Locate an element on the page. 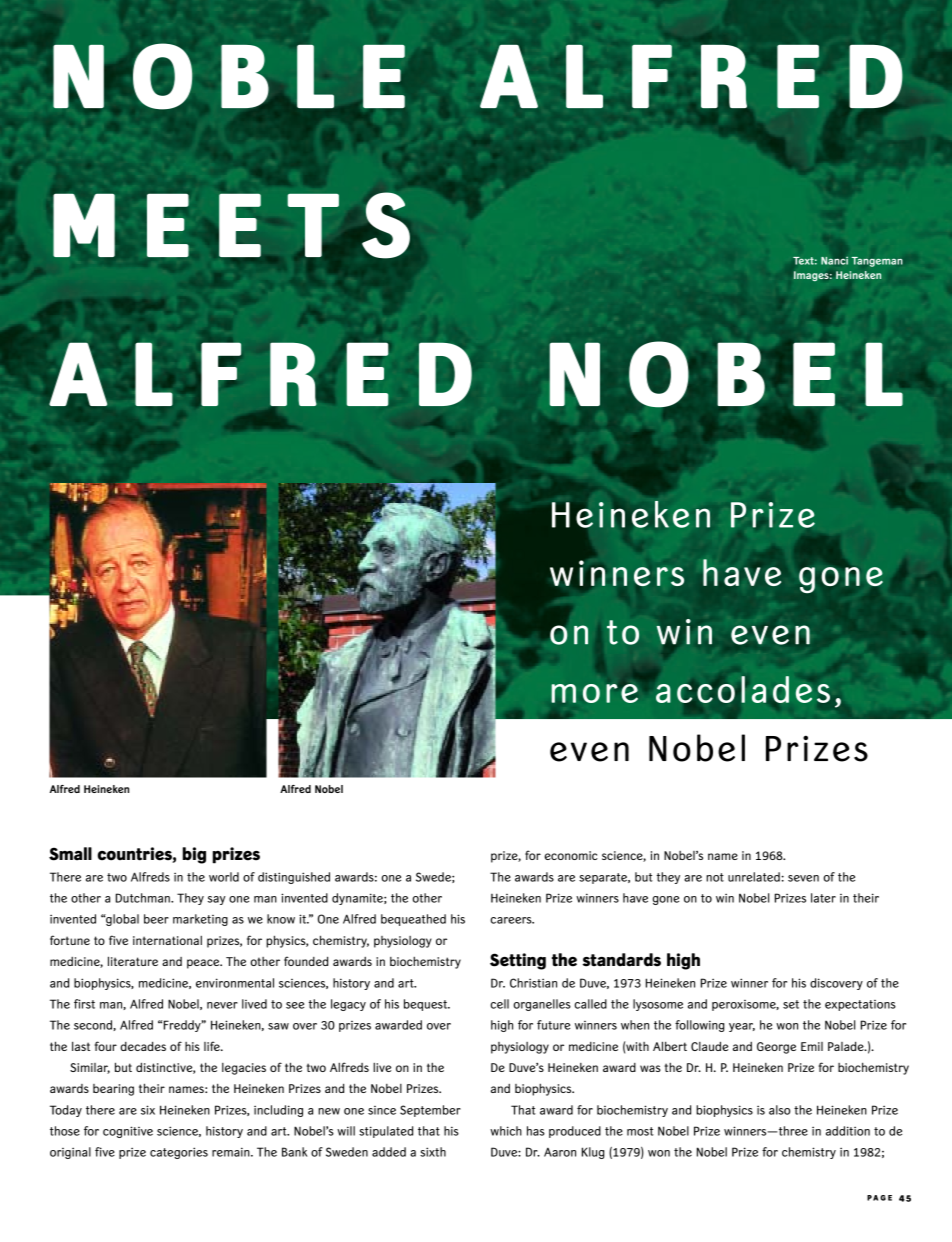  unrelated is located at coordinates (754, 877).
